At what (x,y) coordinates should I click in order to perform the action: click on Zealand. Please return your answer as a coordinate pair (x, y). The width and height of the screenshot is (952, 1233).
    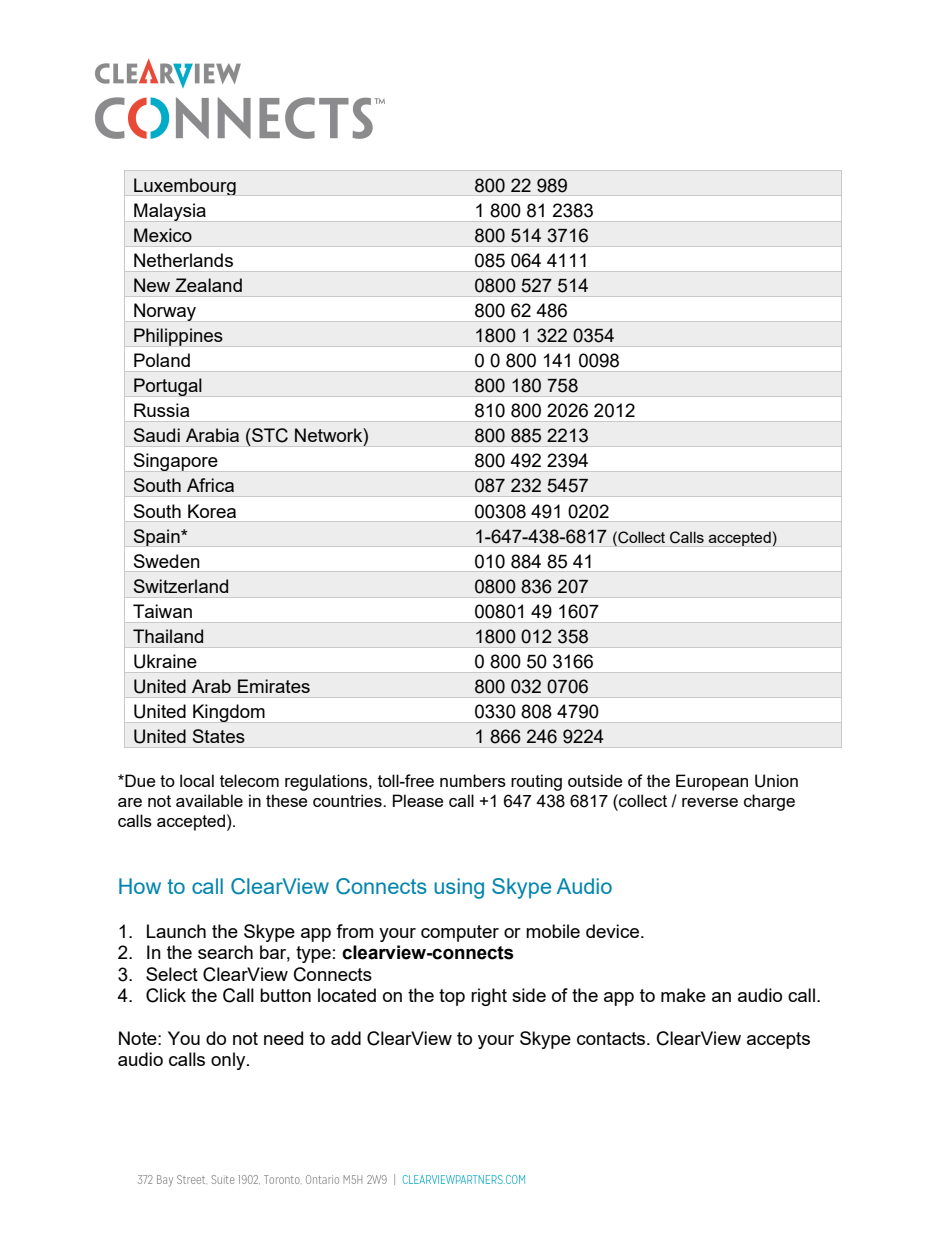
    Looking at the image, I should click on (208, 285).
